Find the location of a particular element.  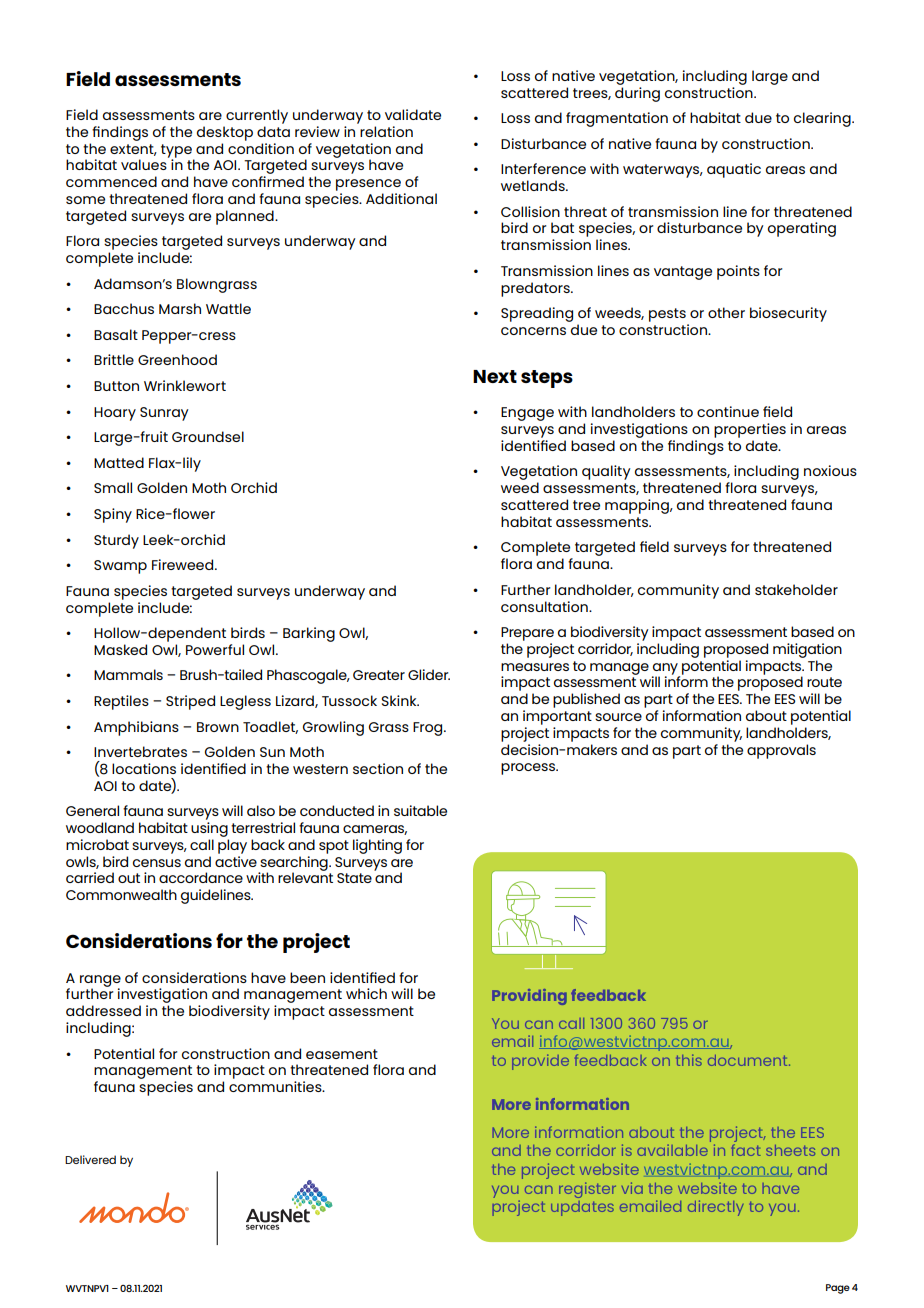

Swamp is located at coordinates (120, 567).
